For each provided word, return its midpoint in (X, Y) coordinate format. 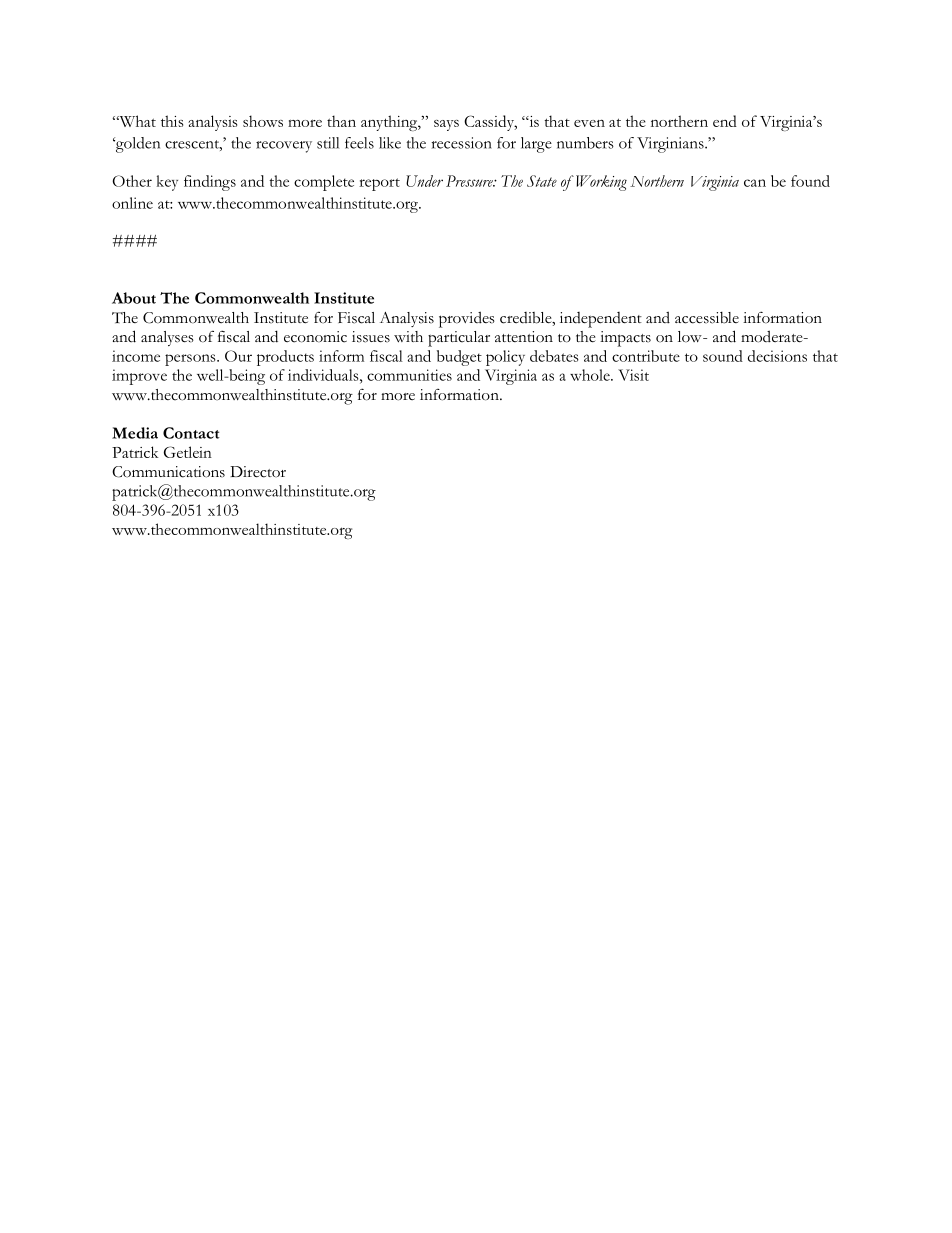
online (132, 203)
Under (424, 181)
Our (238, 356)
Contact (191, 433)
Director (258, 472)
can (755, 183)
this (172, 121)
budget (459, 358)
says (446, 125)
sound (723, 356)
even (589, 123)
